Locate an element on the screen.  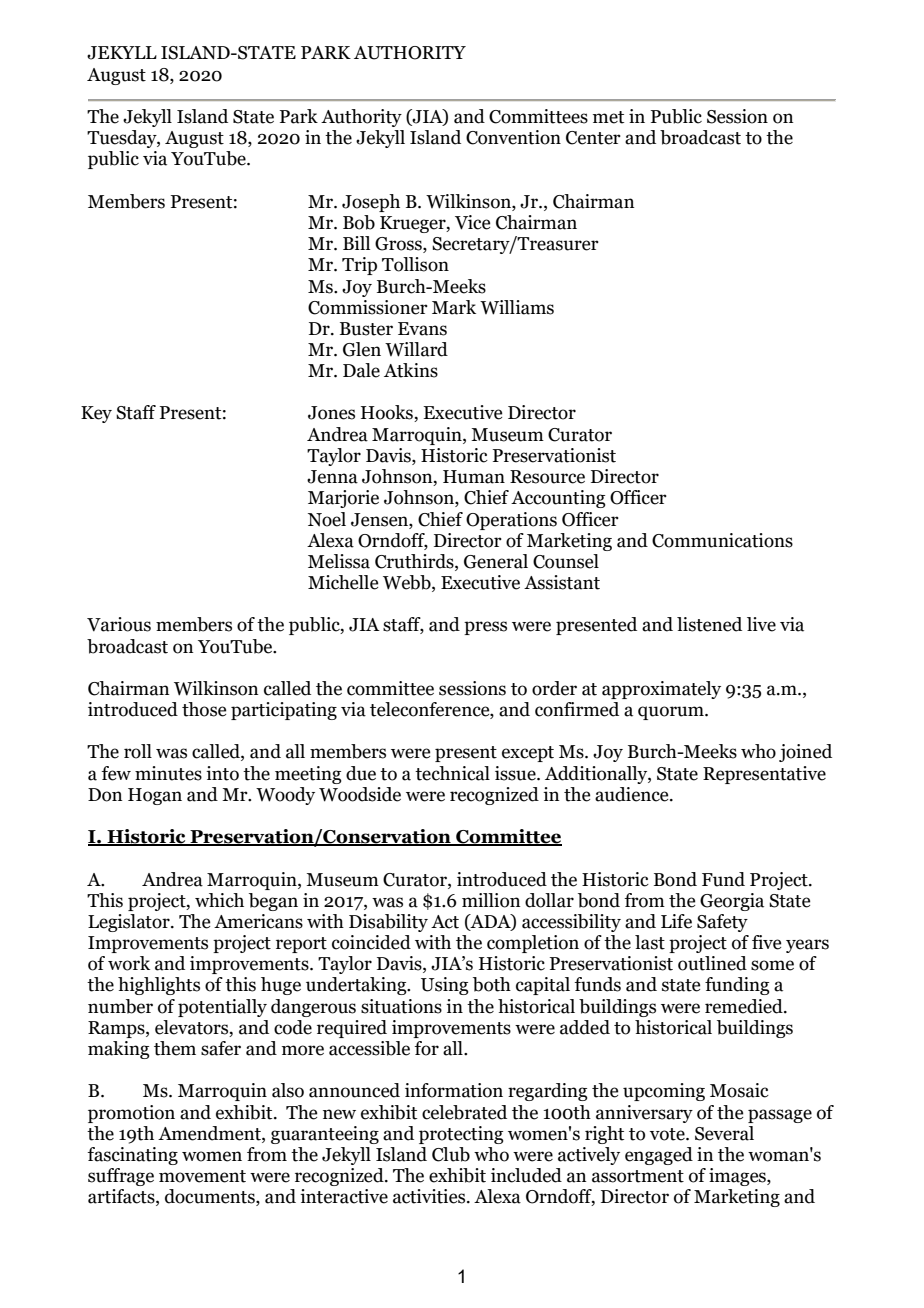
met is located at coordinates (608, 117).
